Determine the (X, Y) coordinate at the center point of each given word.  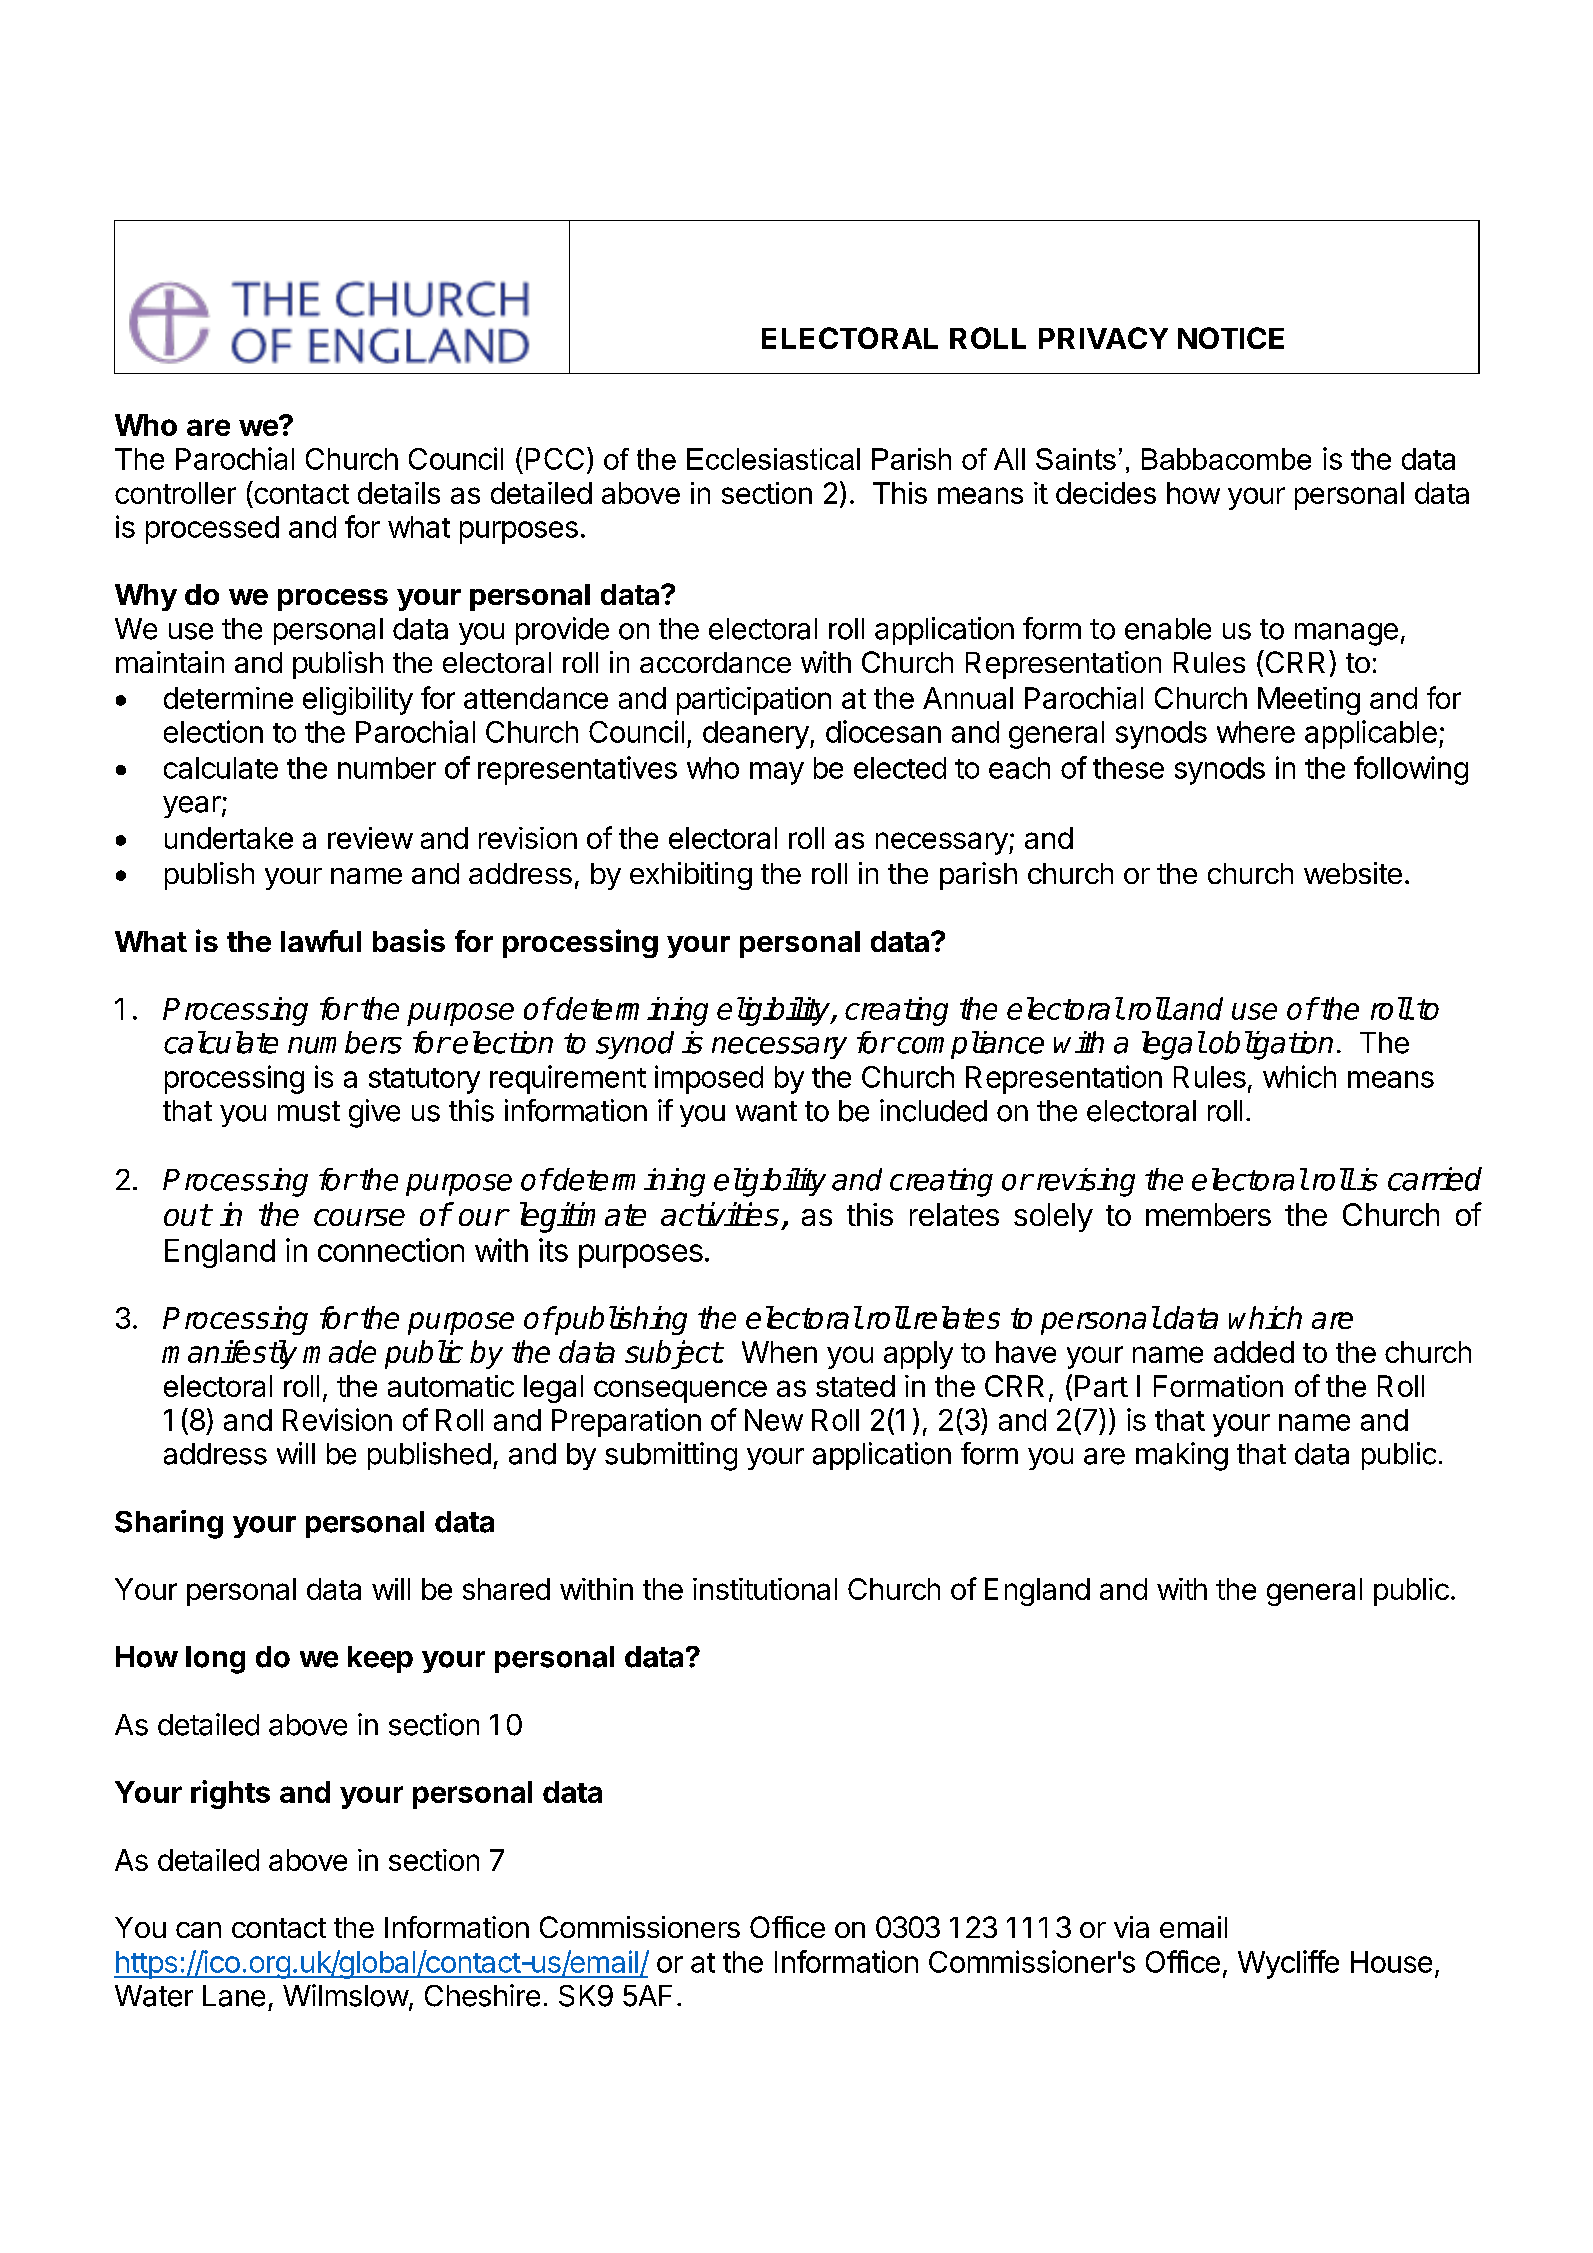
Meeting (1309, 701)
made (339, 1351)
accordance (715, 662)
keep (380, 1659)
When (779, 1352)
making (1182, 1456)
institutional (765, 1589)
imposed (709, 1079)
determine (228, 698)
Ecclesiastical (773, 459)
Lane (234, 1996)
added (1254, 1352)
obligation (1271, 1045)
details (399, 493)
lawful (321, 941)
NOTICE (1231, 338)
